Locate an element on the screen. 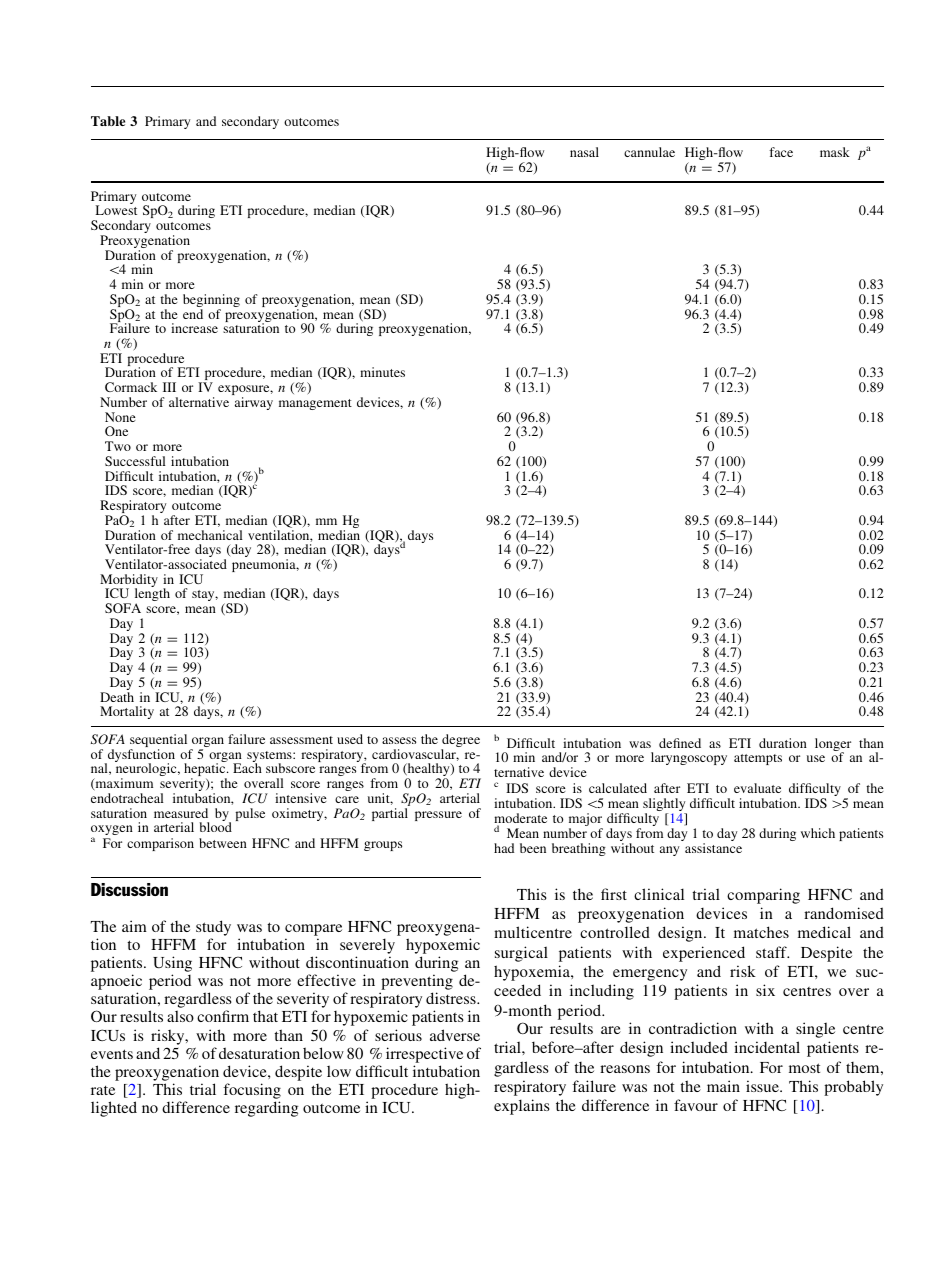 The height and width of the screenshot is (1265, 952). longer is located at coordinates (833, 746).
